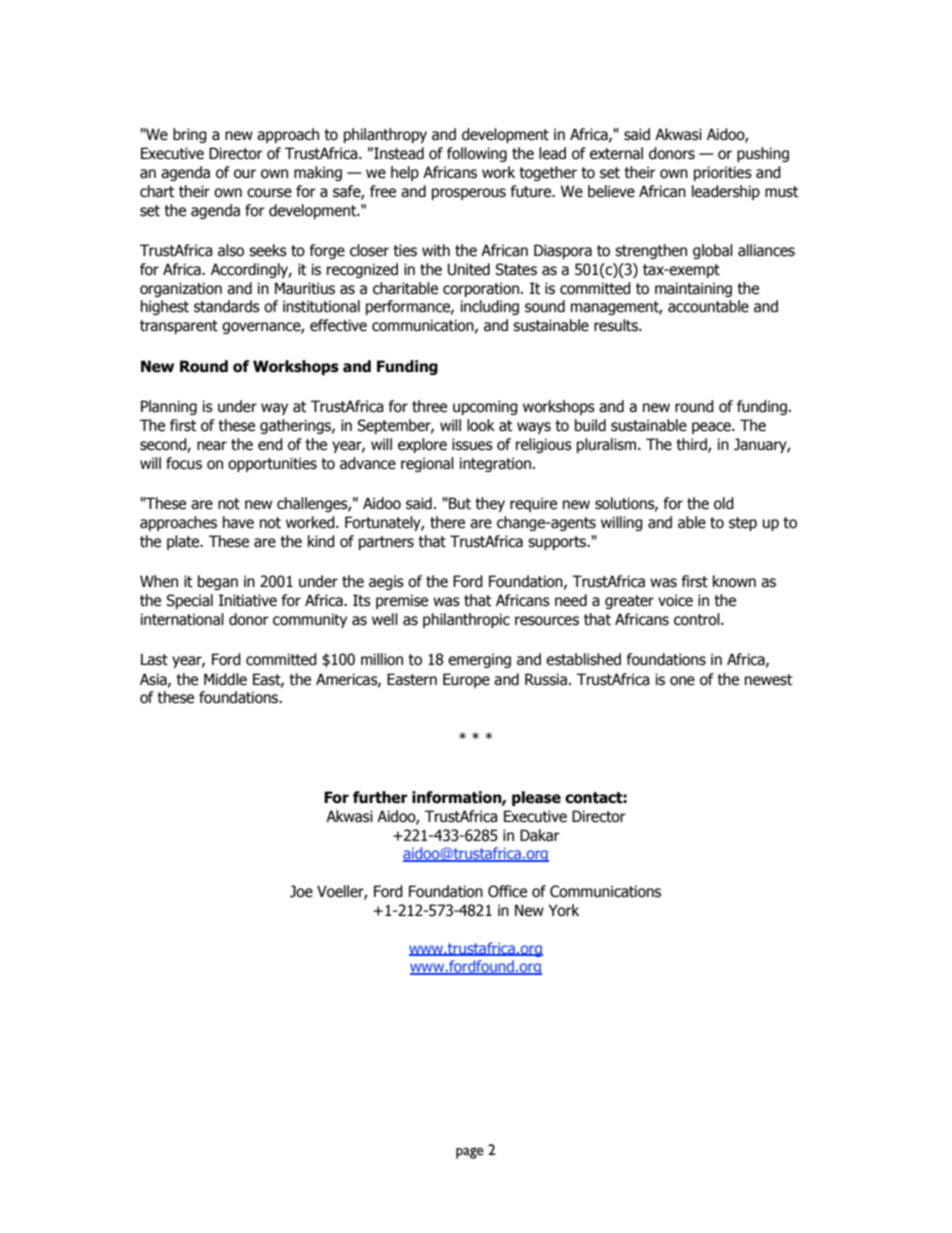  What do you see at coordinates (507, 891) in the screenshot?
I see `Office` at bounding box center [507, 891].
